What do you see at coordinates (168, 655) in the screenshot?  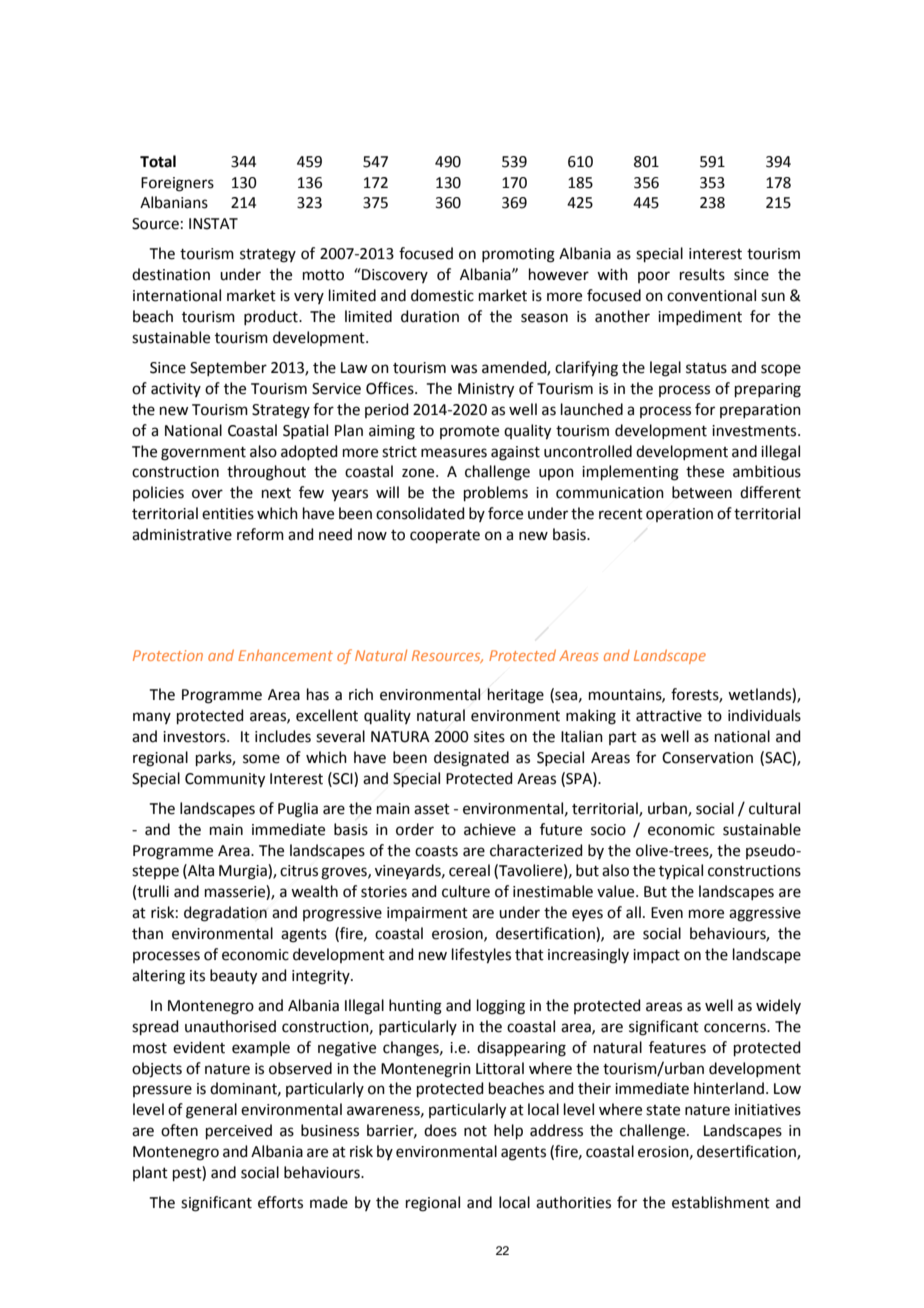 I see `Protection` at bounding box center [168, 655].
